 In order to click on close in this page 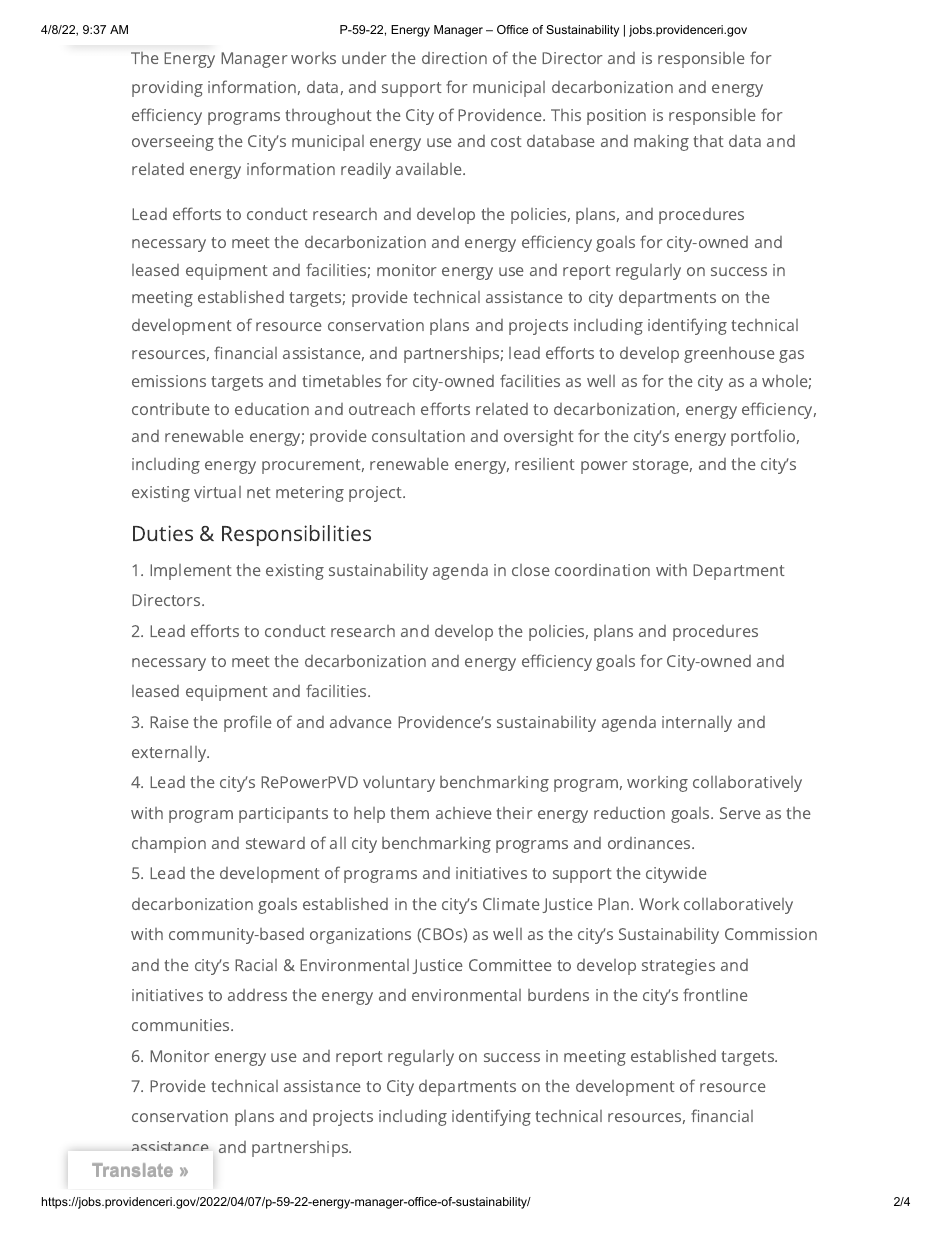, I will do `click(531, 570)`.
